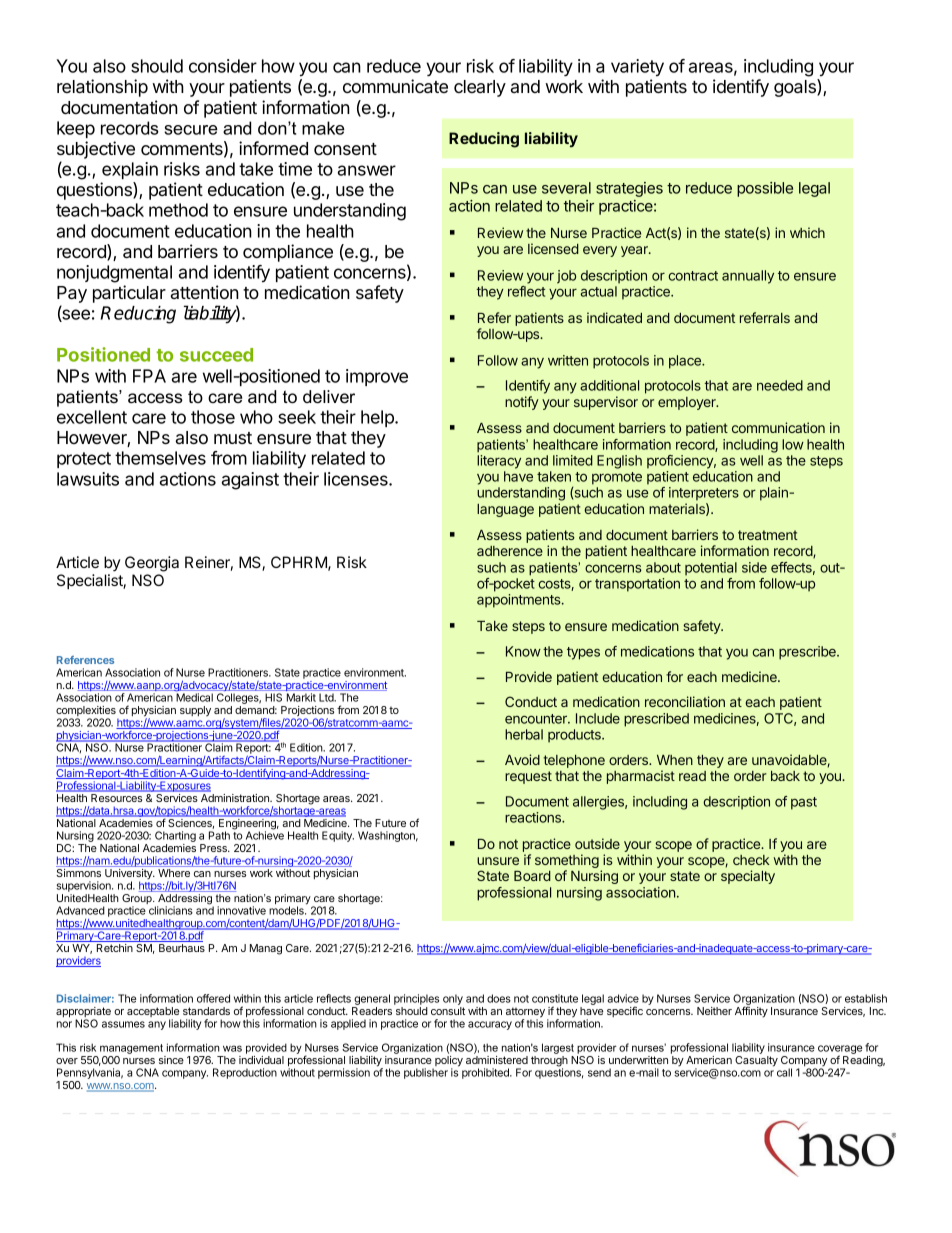 This image has height=1233, width=952. I want to click on herbal, so click(524, 734).
